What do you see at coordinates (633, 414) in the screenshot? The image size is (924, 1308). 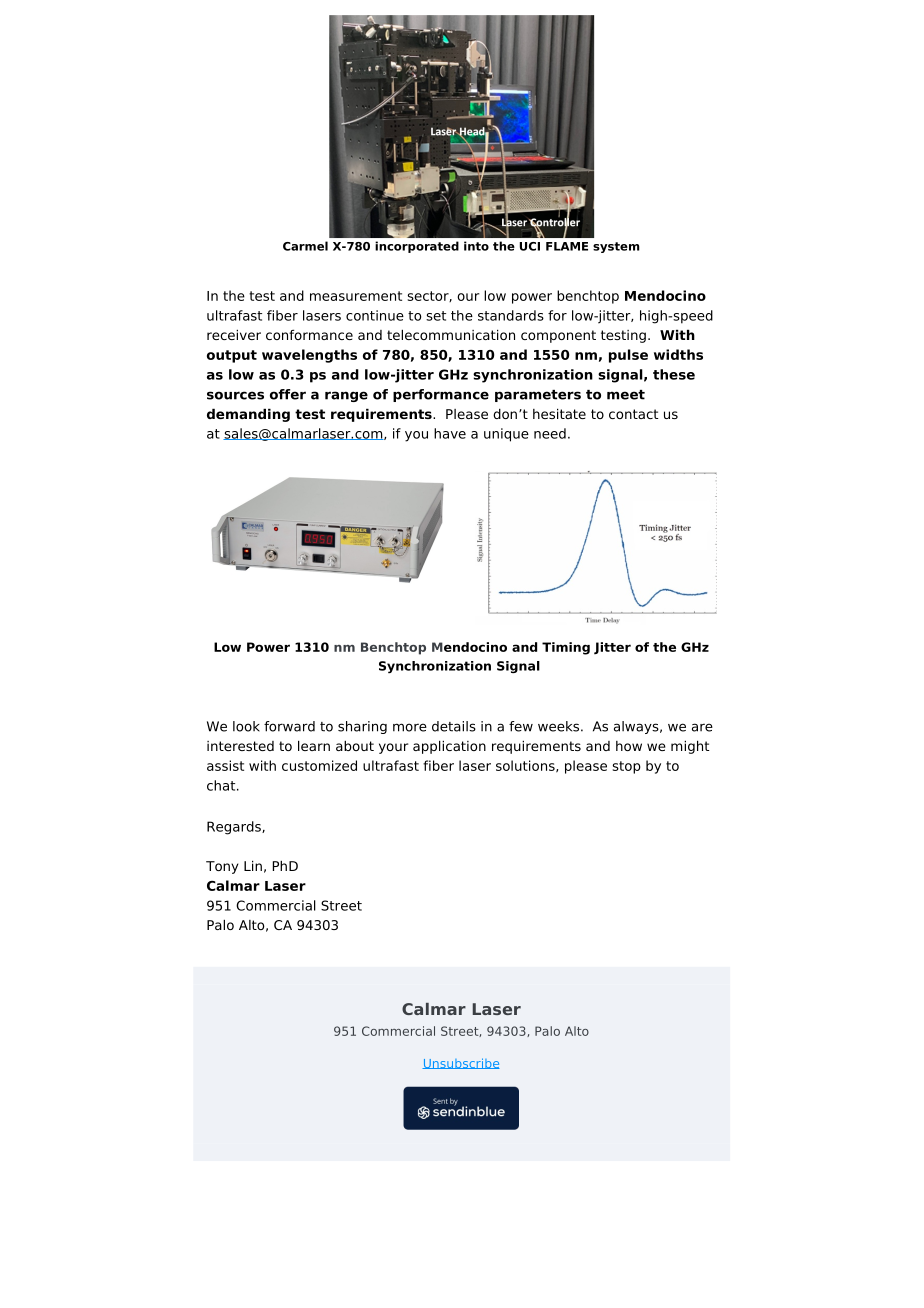 I see `contact` at bounding box center [633, 414].
